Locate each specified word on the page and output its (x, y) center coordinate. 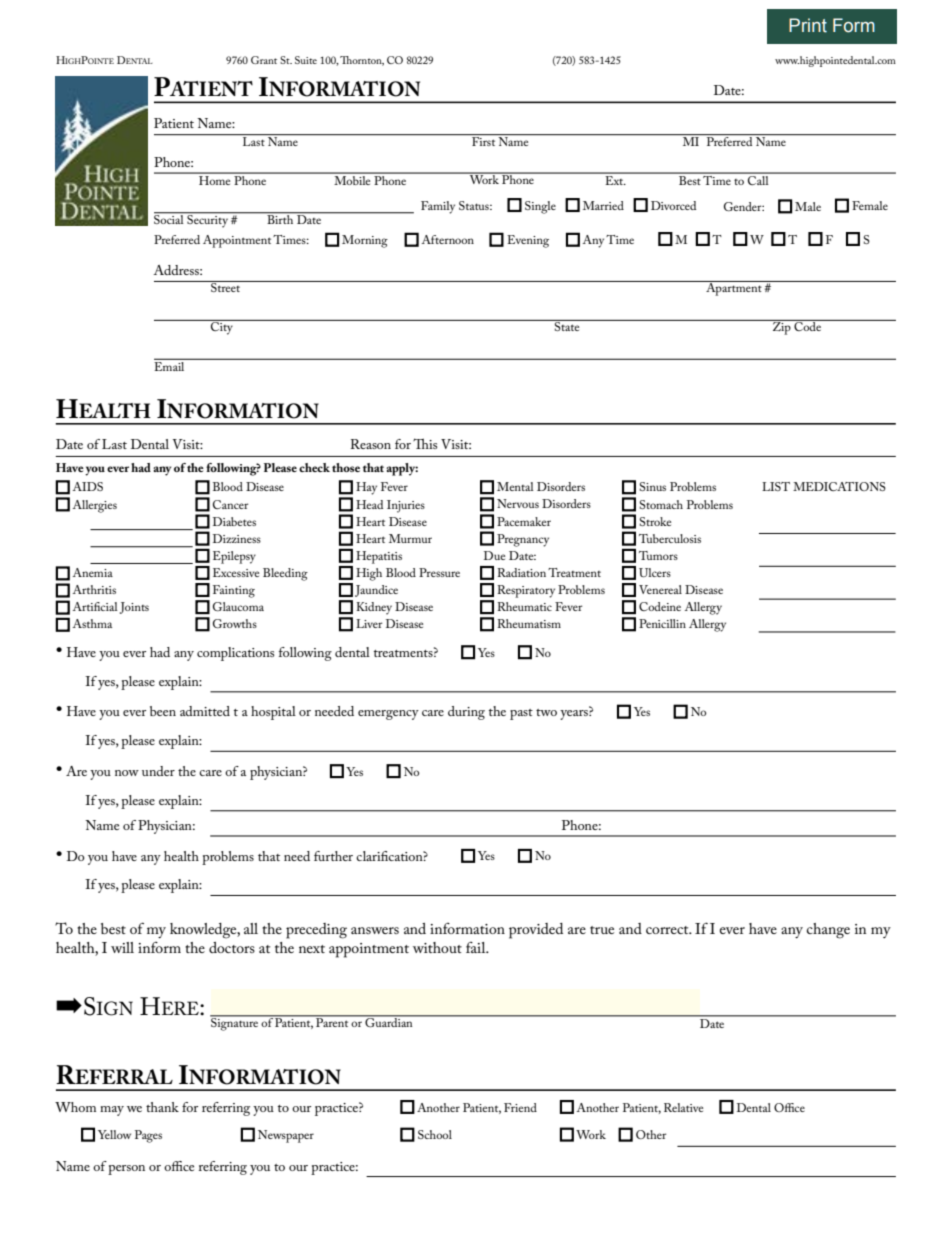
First (484, 140)
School (435, 1134)
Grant (264, 60)
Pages (148, 1136)
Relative (683, 1107)
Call (758, 179)
